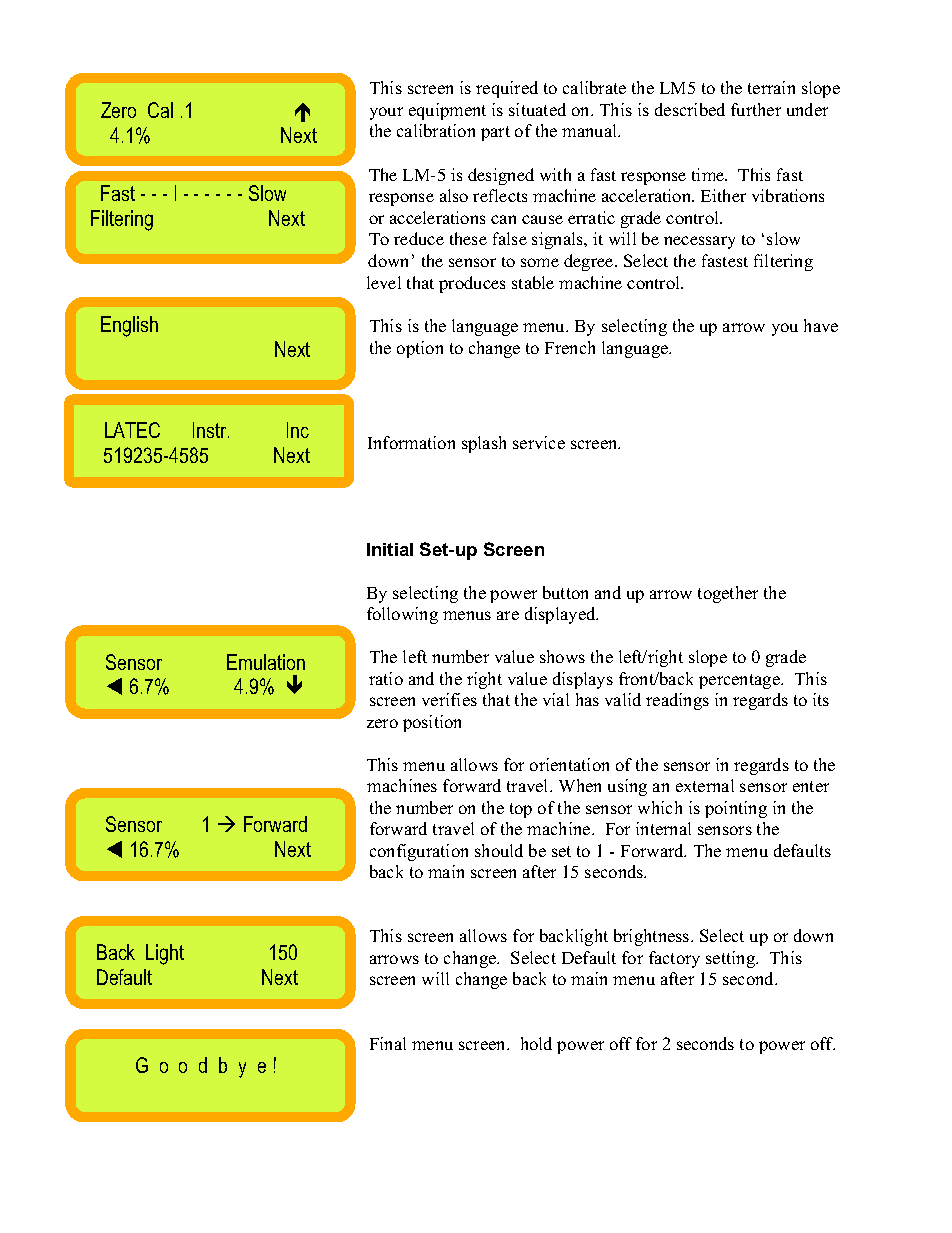 The height and width of the screenshot is (1233, 952). I want to click on together, so click(728, 594).
